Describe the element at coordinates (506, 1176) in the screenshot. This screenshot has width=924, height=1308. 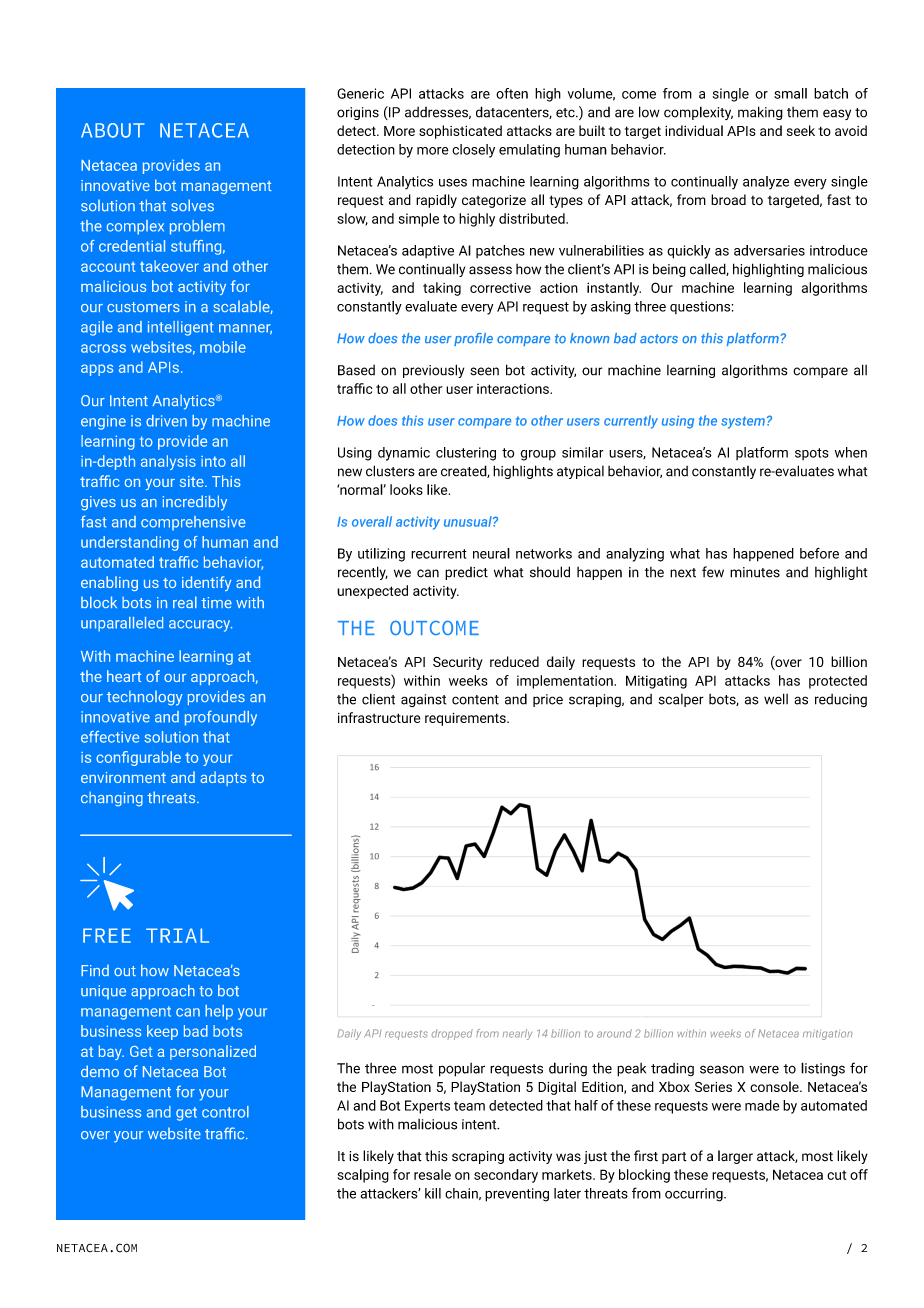
I see `secondary` at that location.
